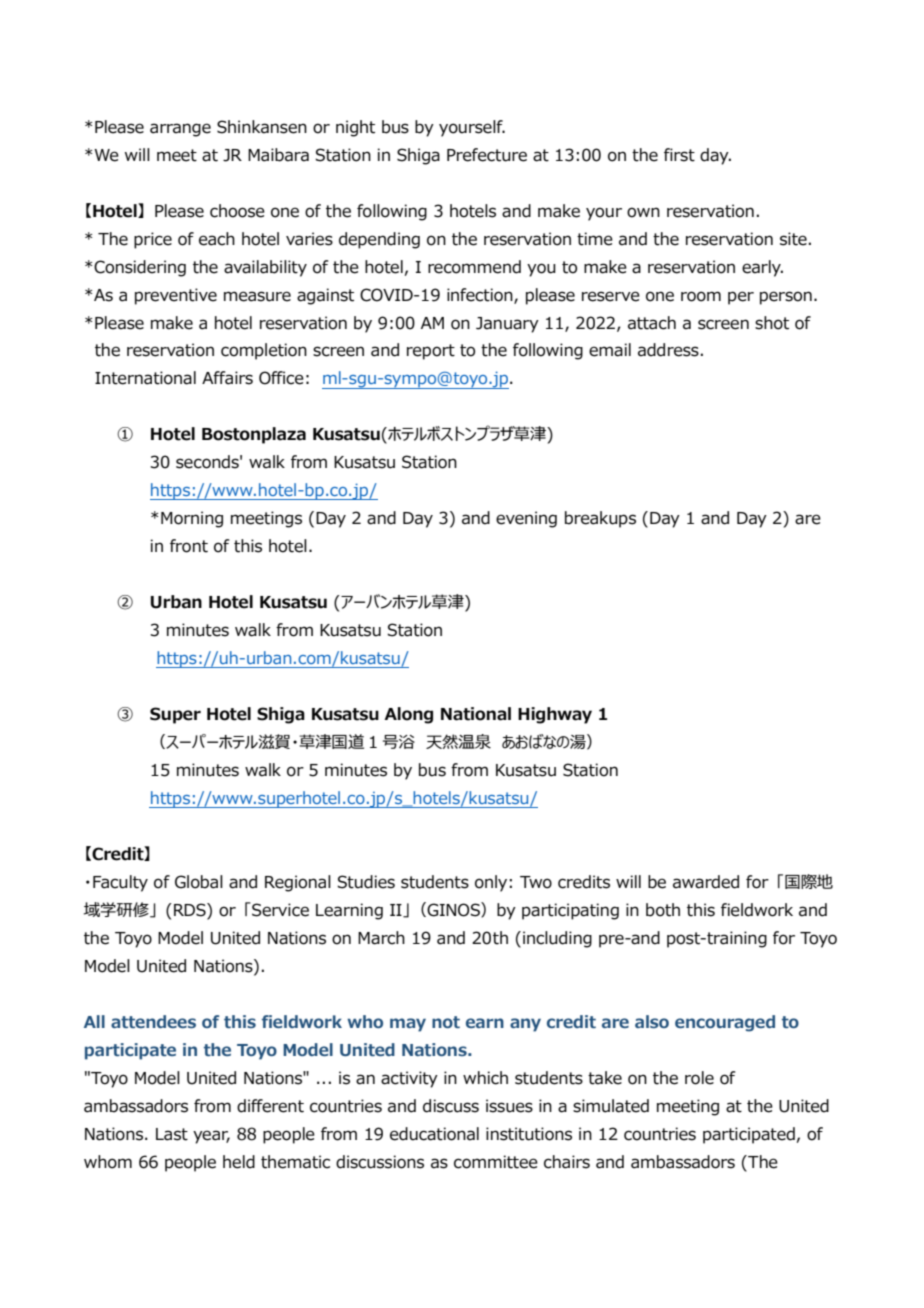 The height and width of the image is (1308, 924). I want to click on breakups, so click(600, 519).
